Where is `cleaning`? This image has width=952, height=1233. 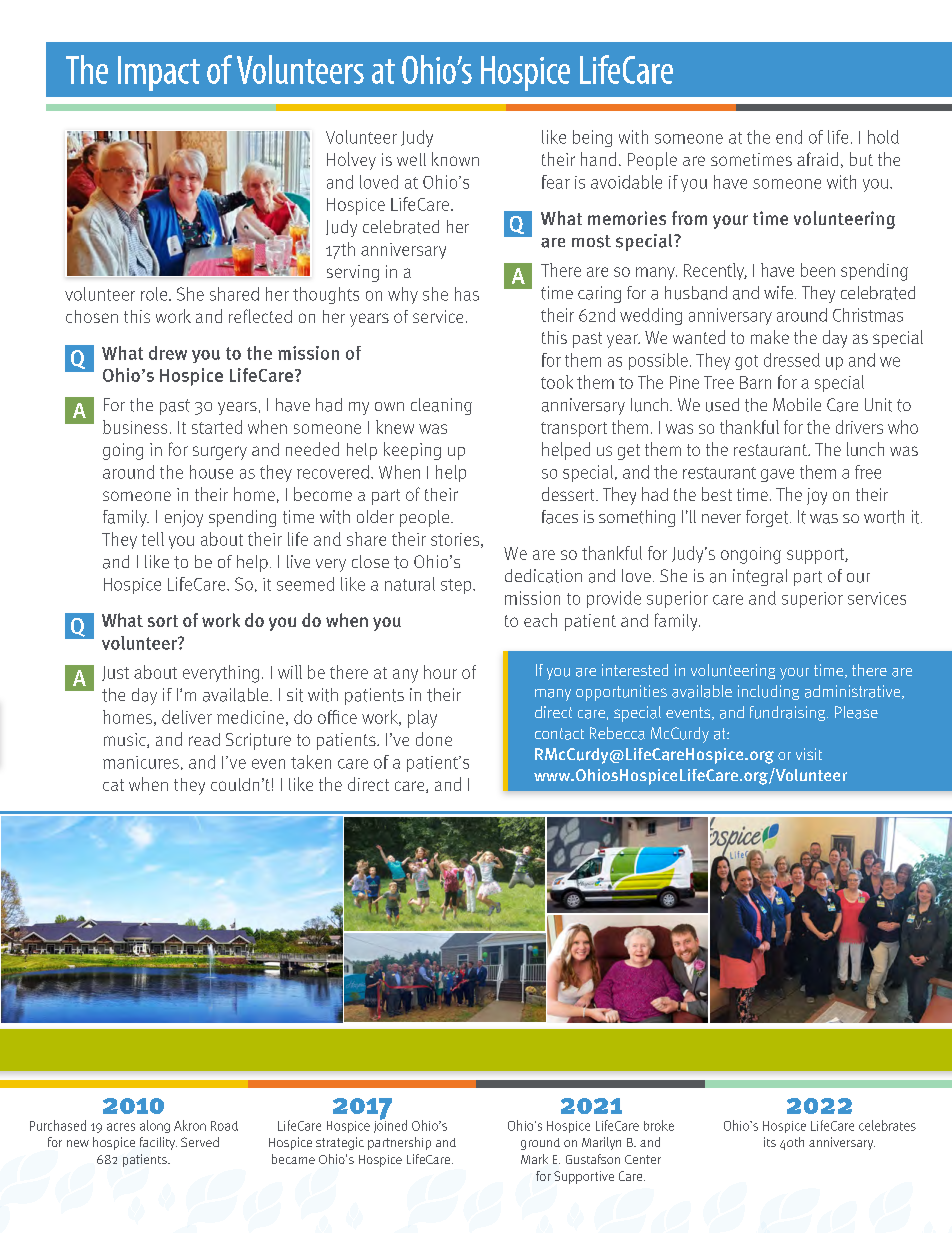
cleaning is located at coordinates (441, 406).
